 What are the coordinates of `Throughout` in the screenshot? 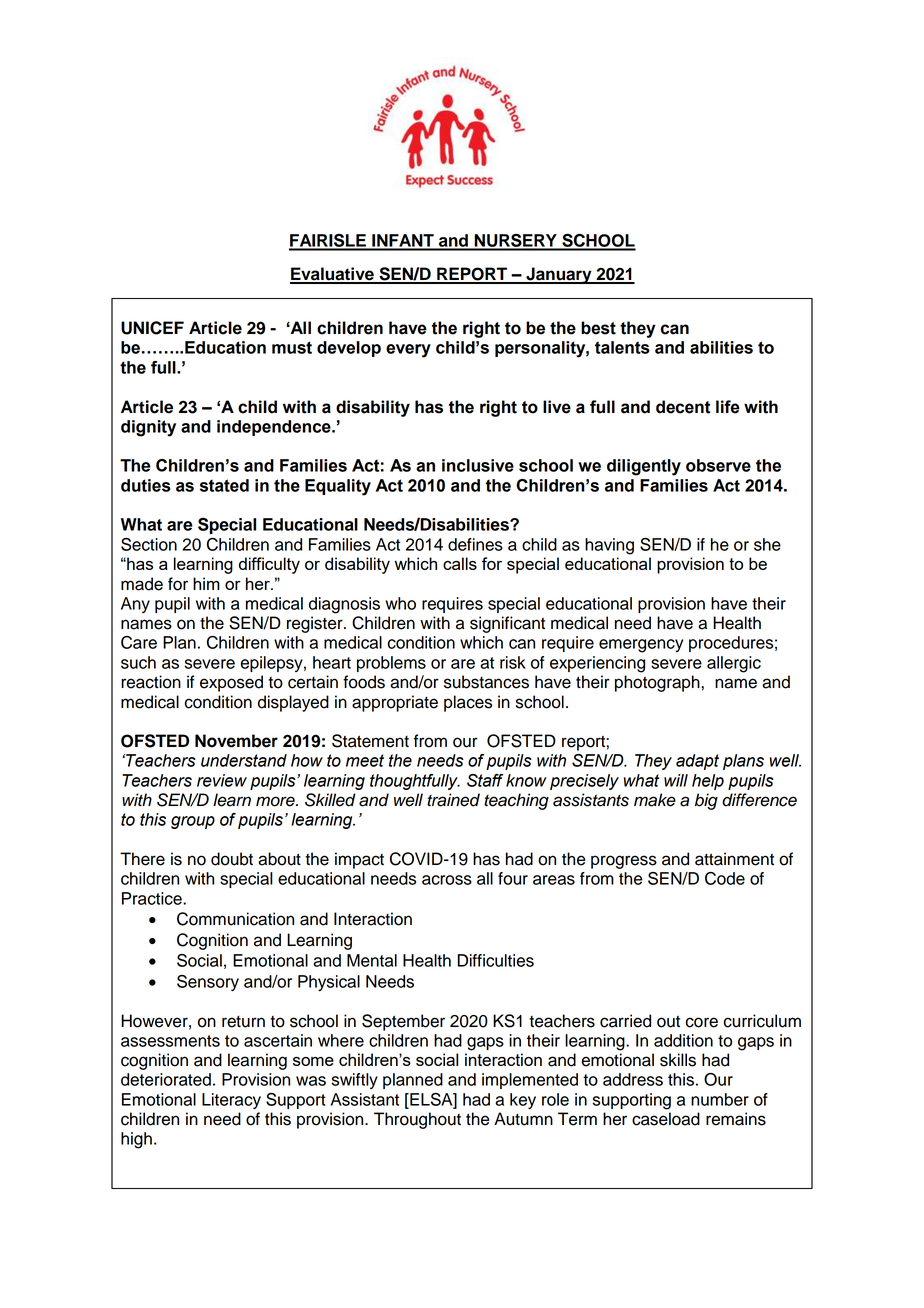 It's located at (417, 1120).
